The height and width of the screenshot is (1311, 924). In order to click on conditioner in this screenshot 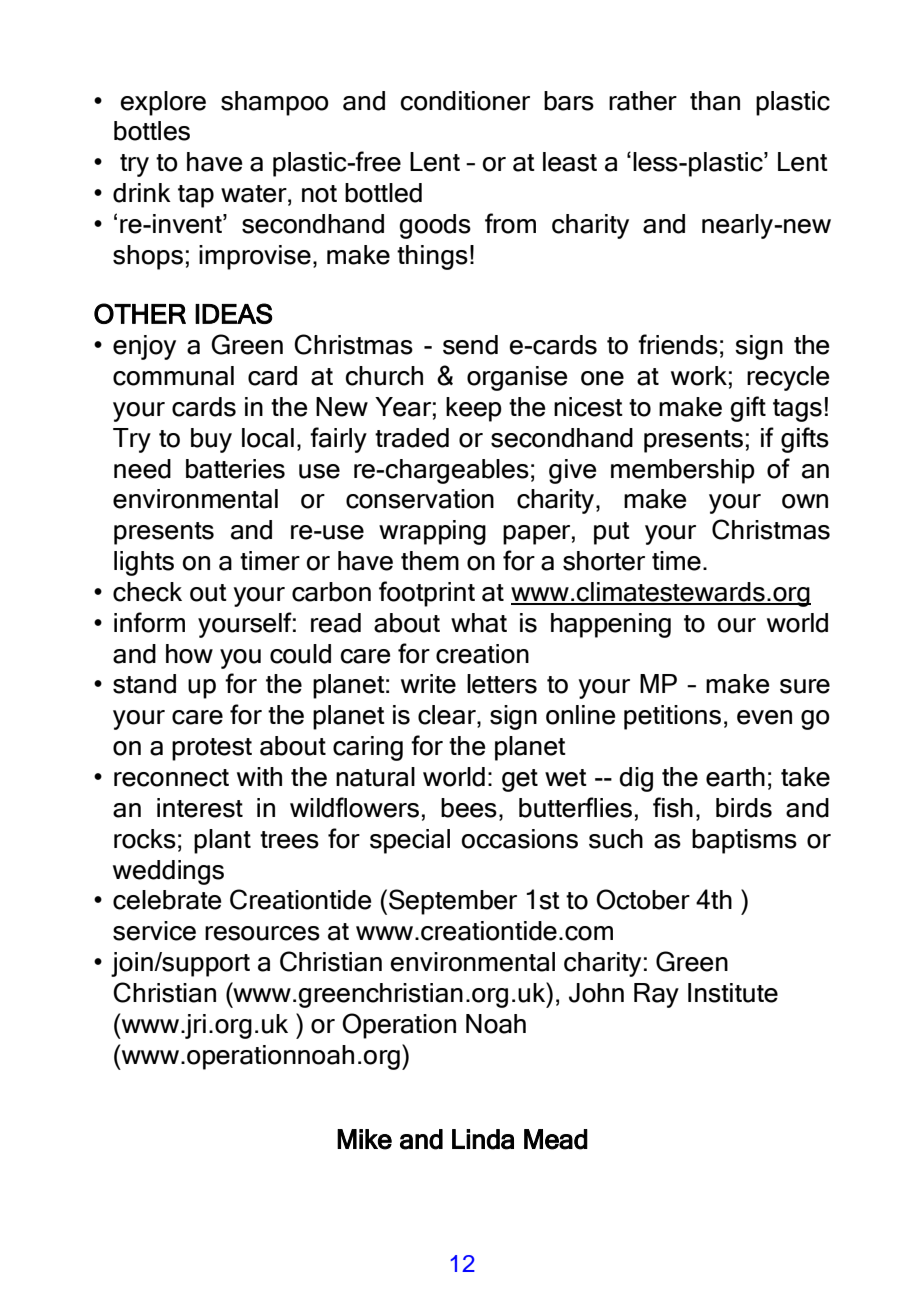, I will do `click(465, 101)`.
